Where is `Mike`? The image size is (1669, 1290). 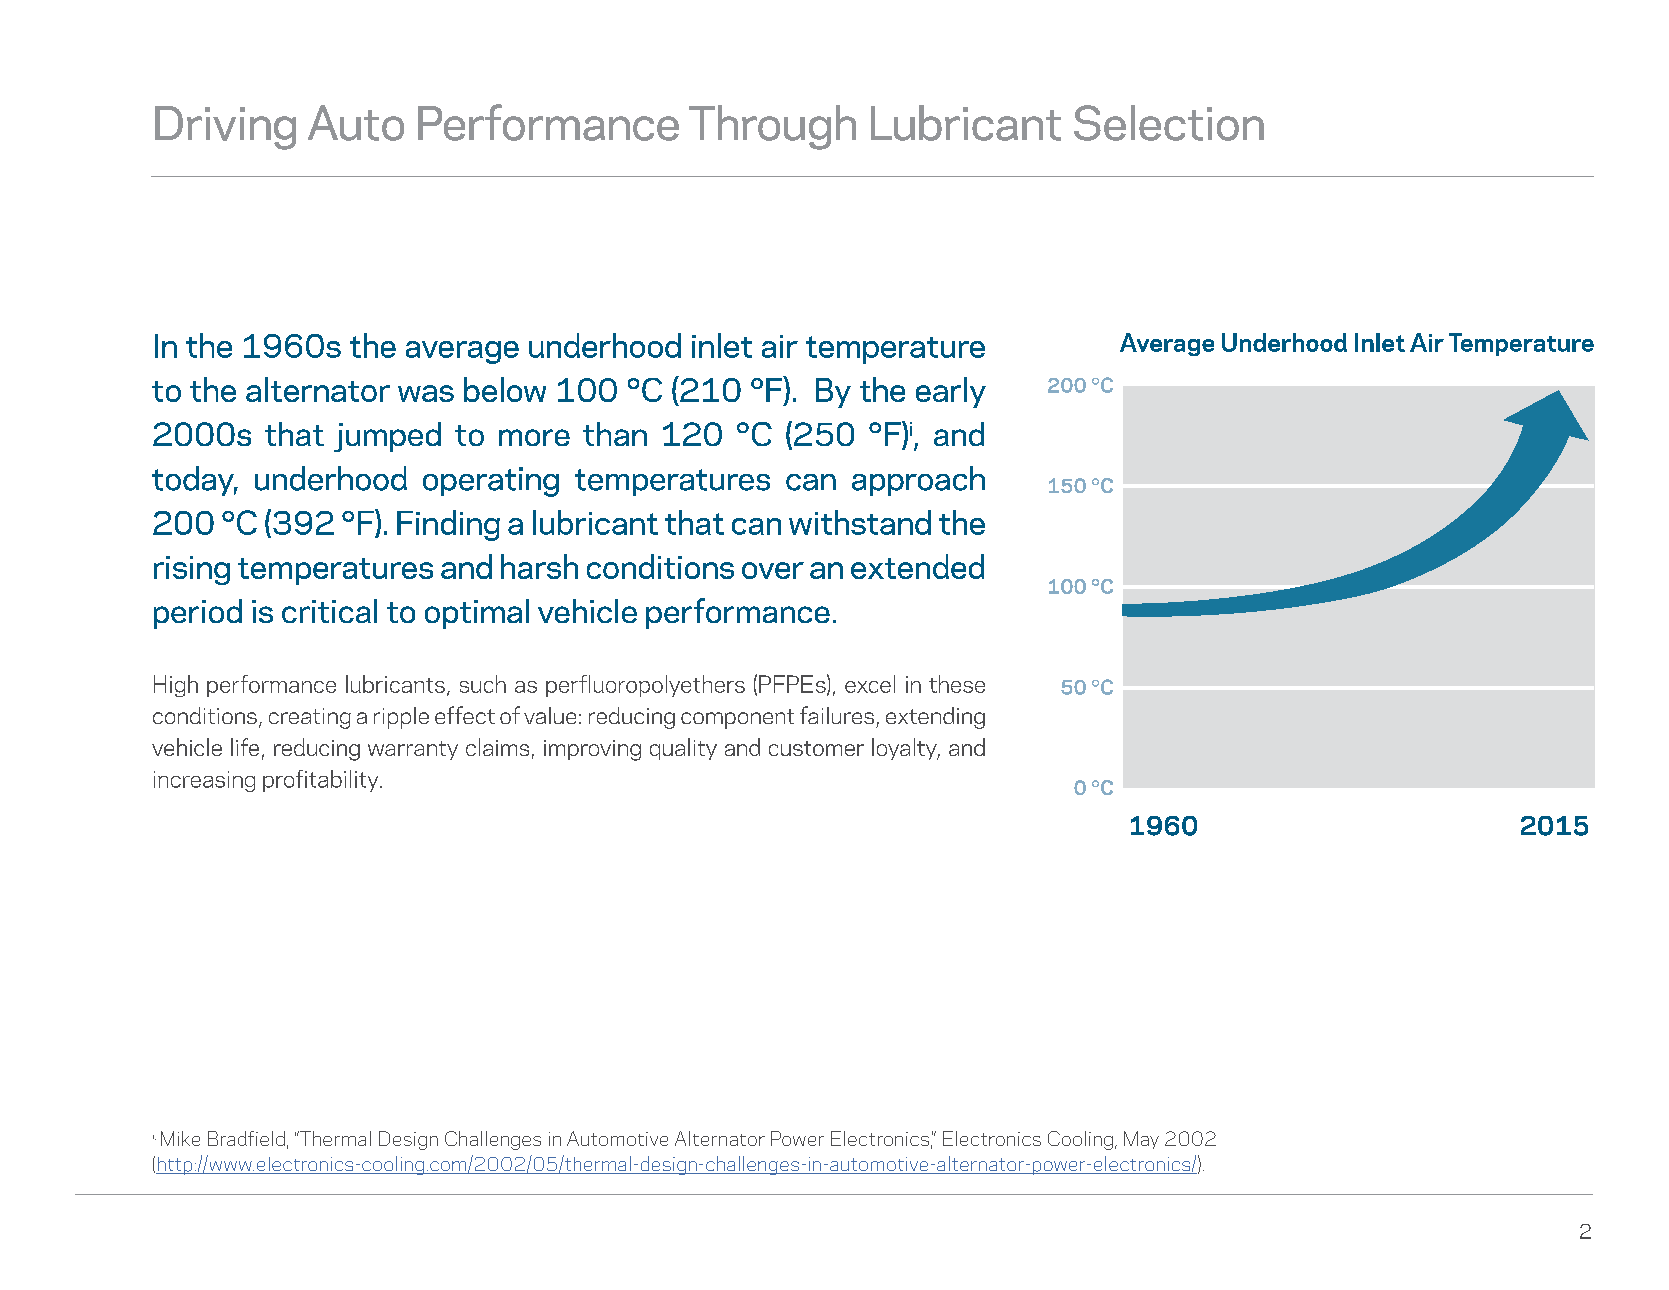 Mike is located at coordinates (180, 1138).
